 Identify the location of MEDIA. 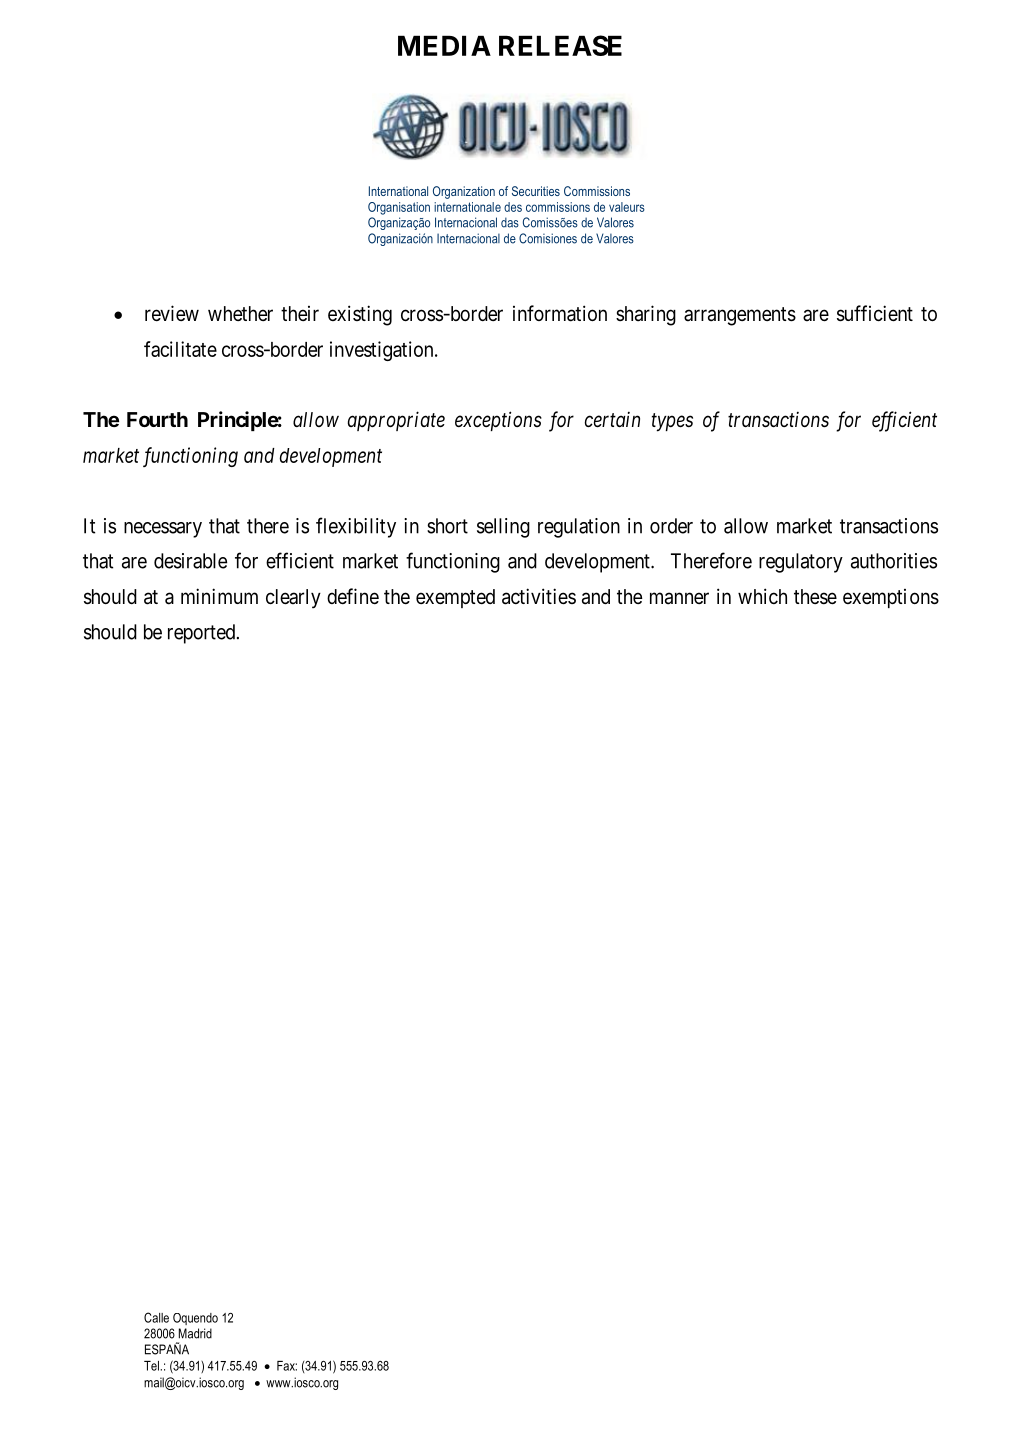
(444, 45).
